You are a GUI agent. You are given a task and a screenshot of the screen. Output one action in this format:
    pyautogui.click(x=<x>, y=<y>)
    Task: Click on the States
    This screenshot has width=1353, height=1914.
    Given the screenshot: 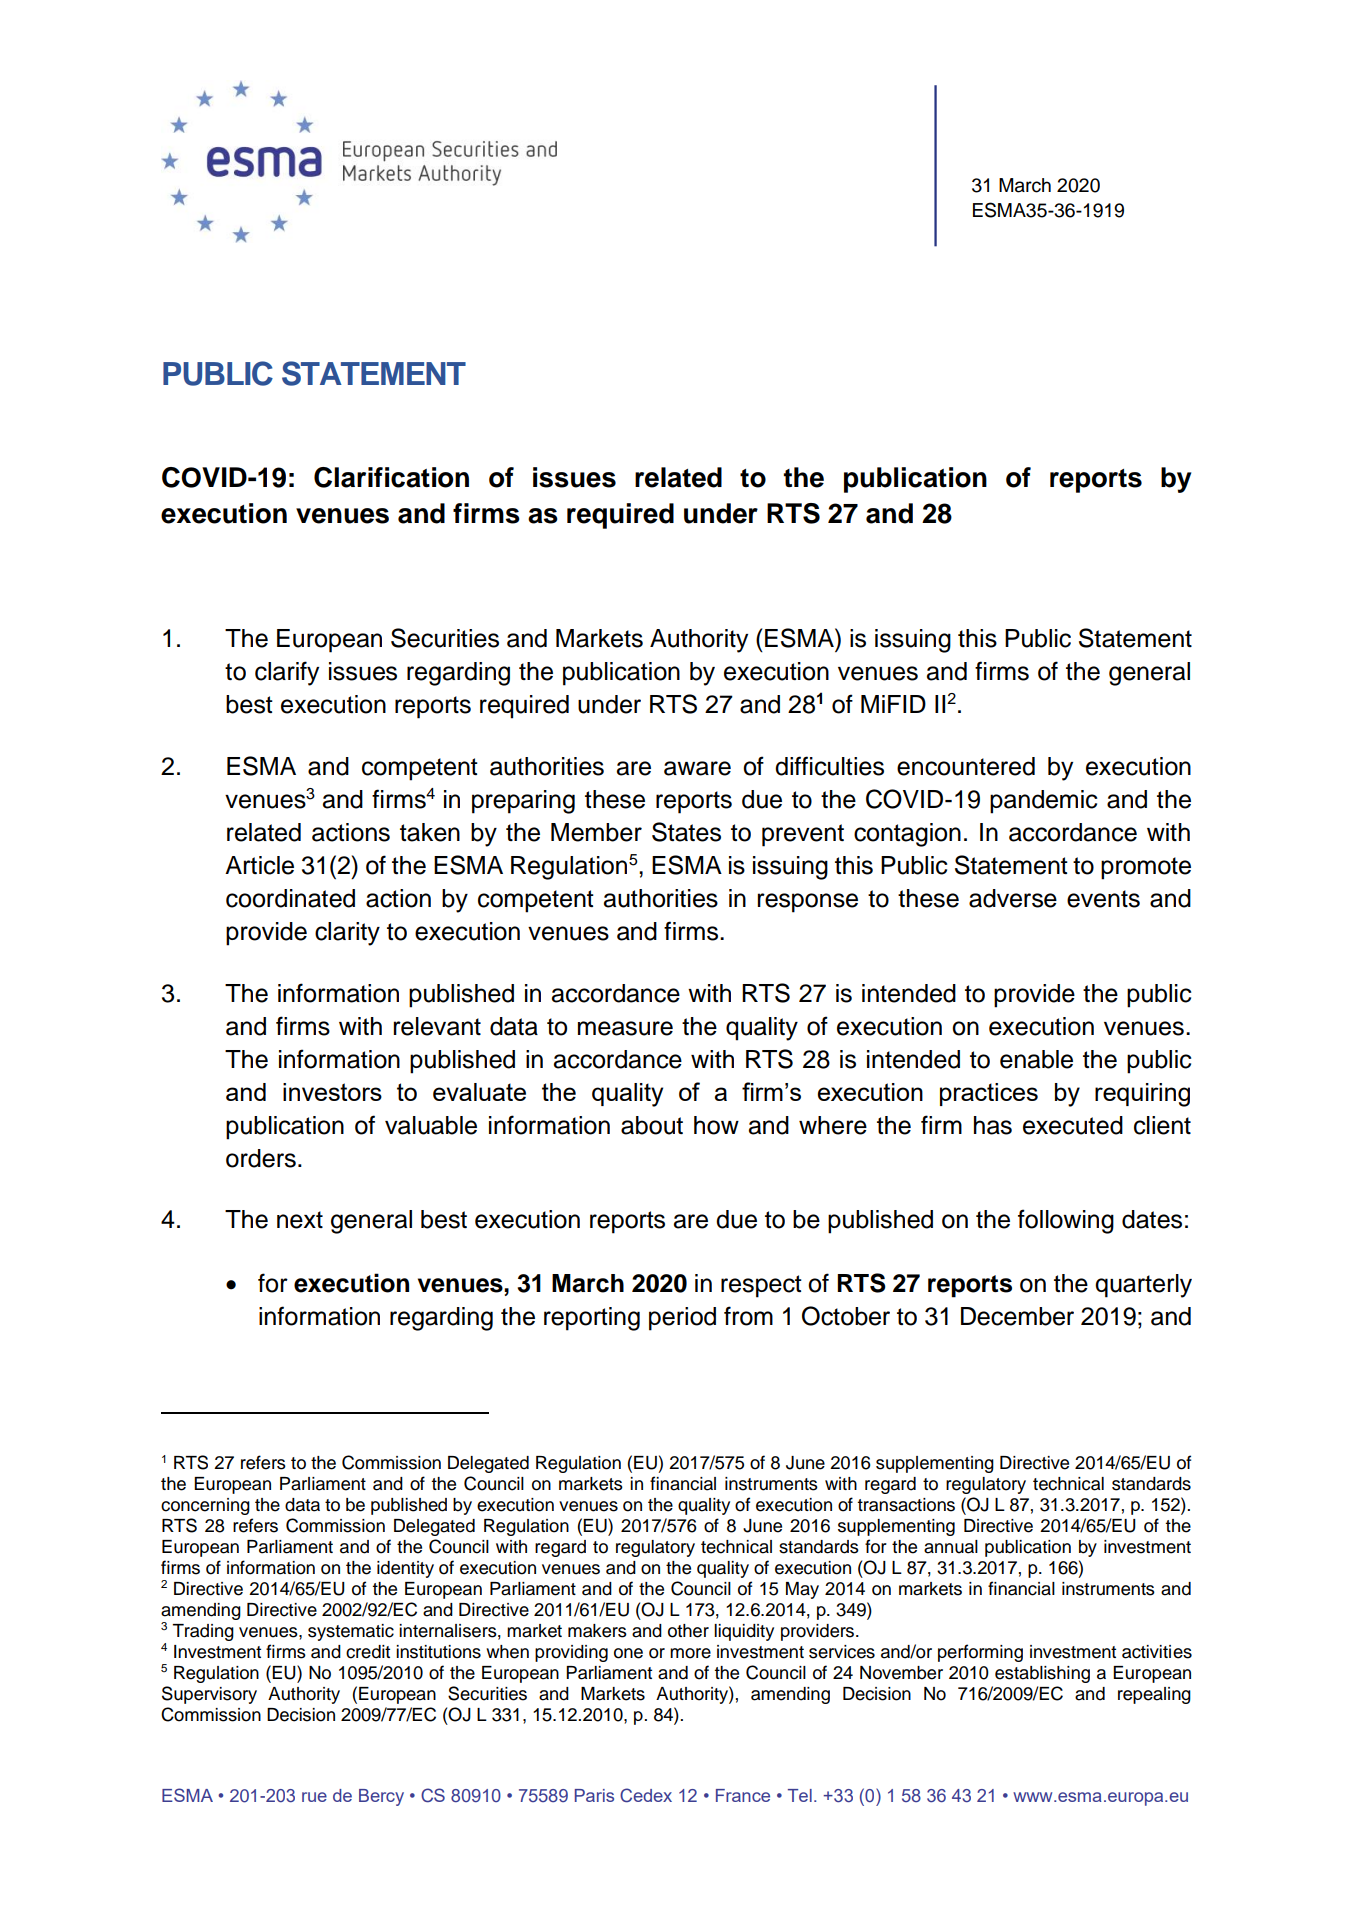 What is the action you would take?
    pyautogui.click(x=686, y=832)
